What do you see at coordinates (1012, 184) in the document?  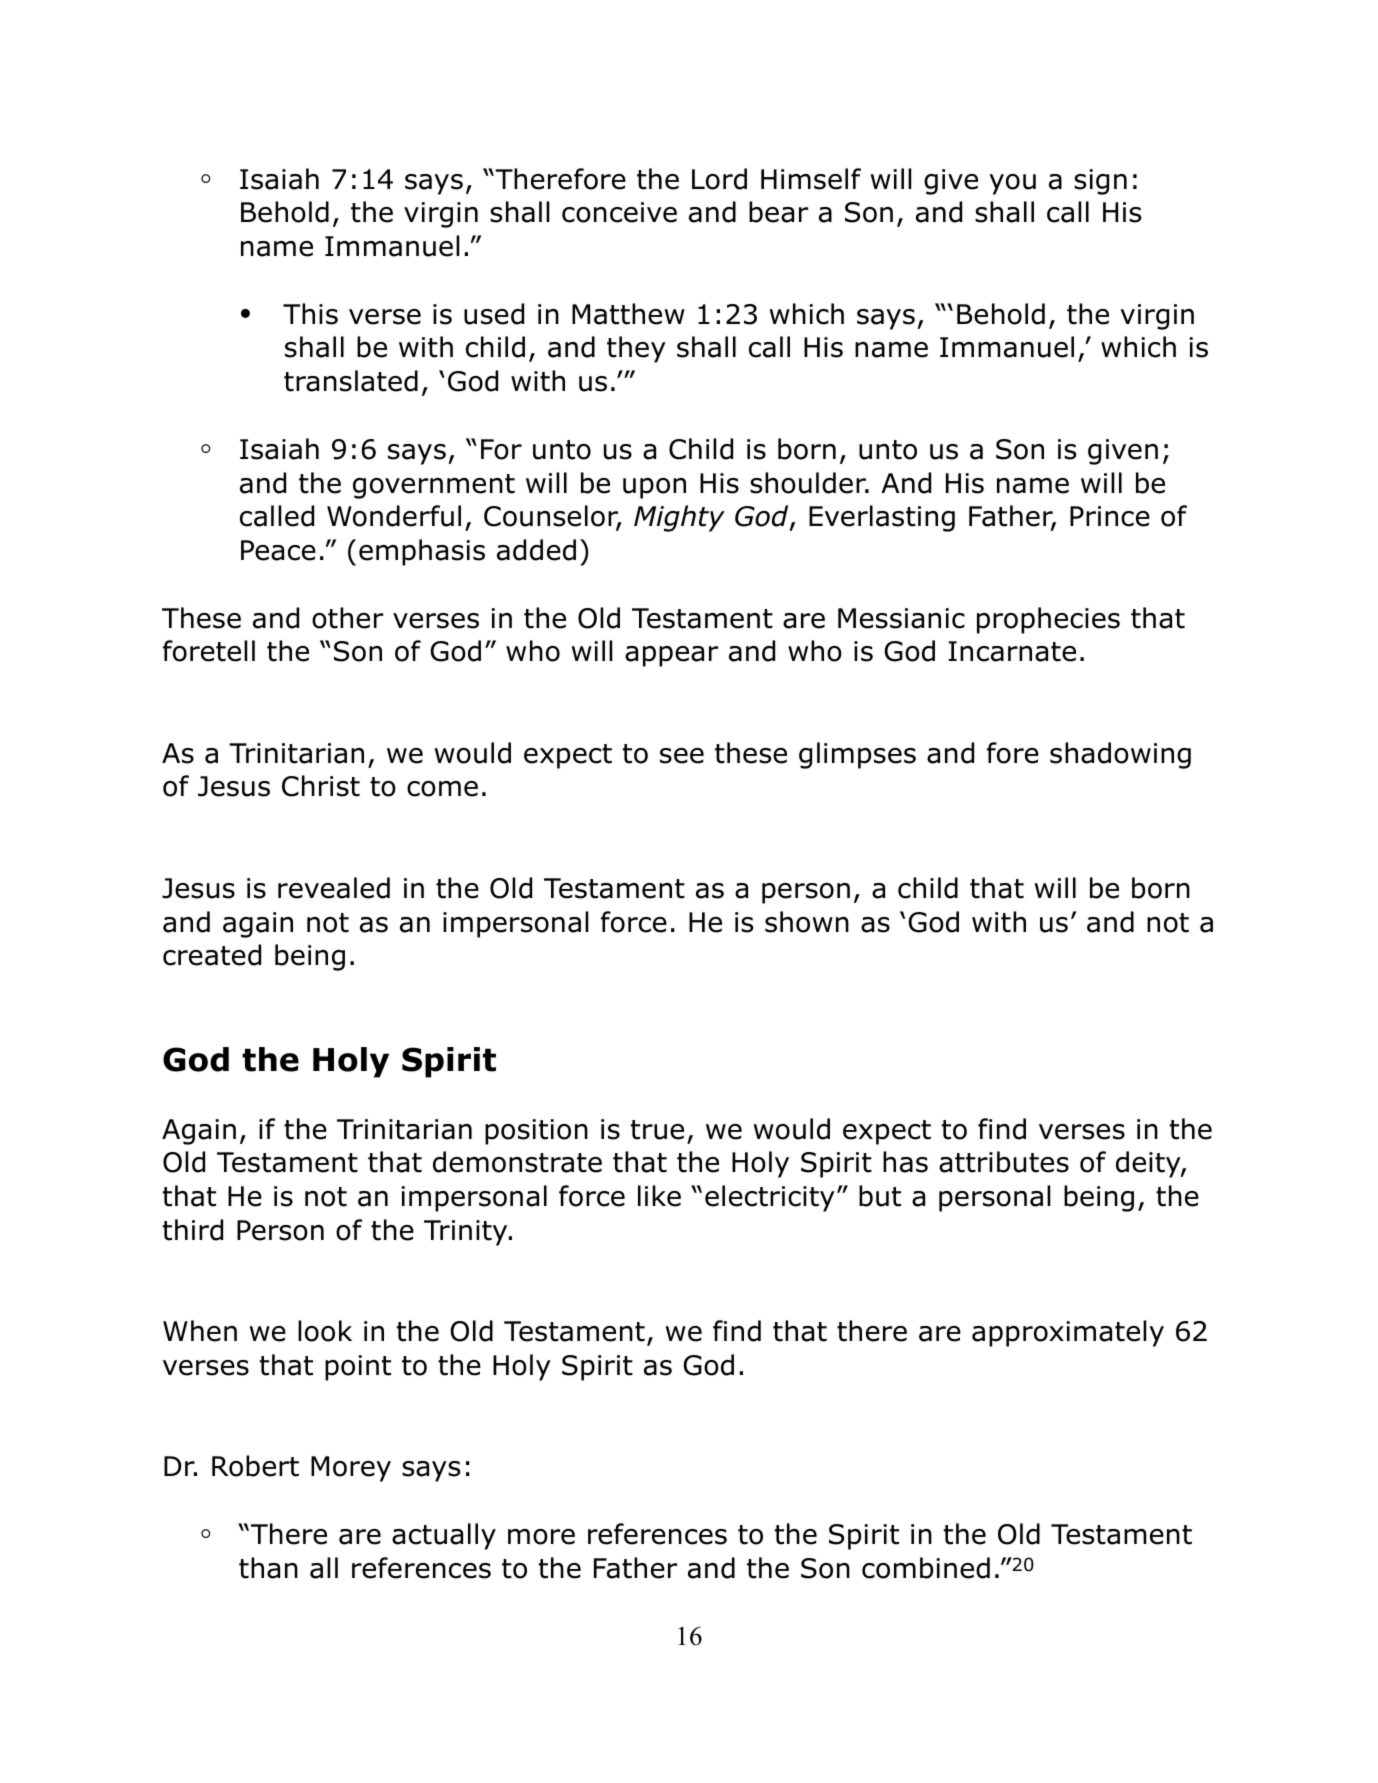 I see `you` at bounding box center [1012, 184].
